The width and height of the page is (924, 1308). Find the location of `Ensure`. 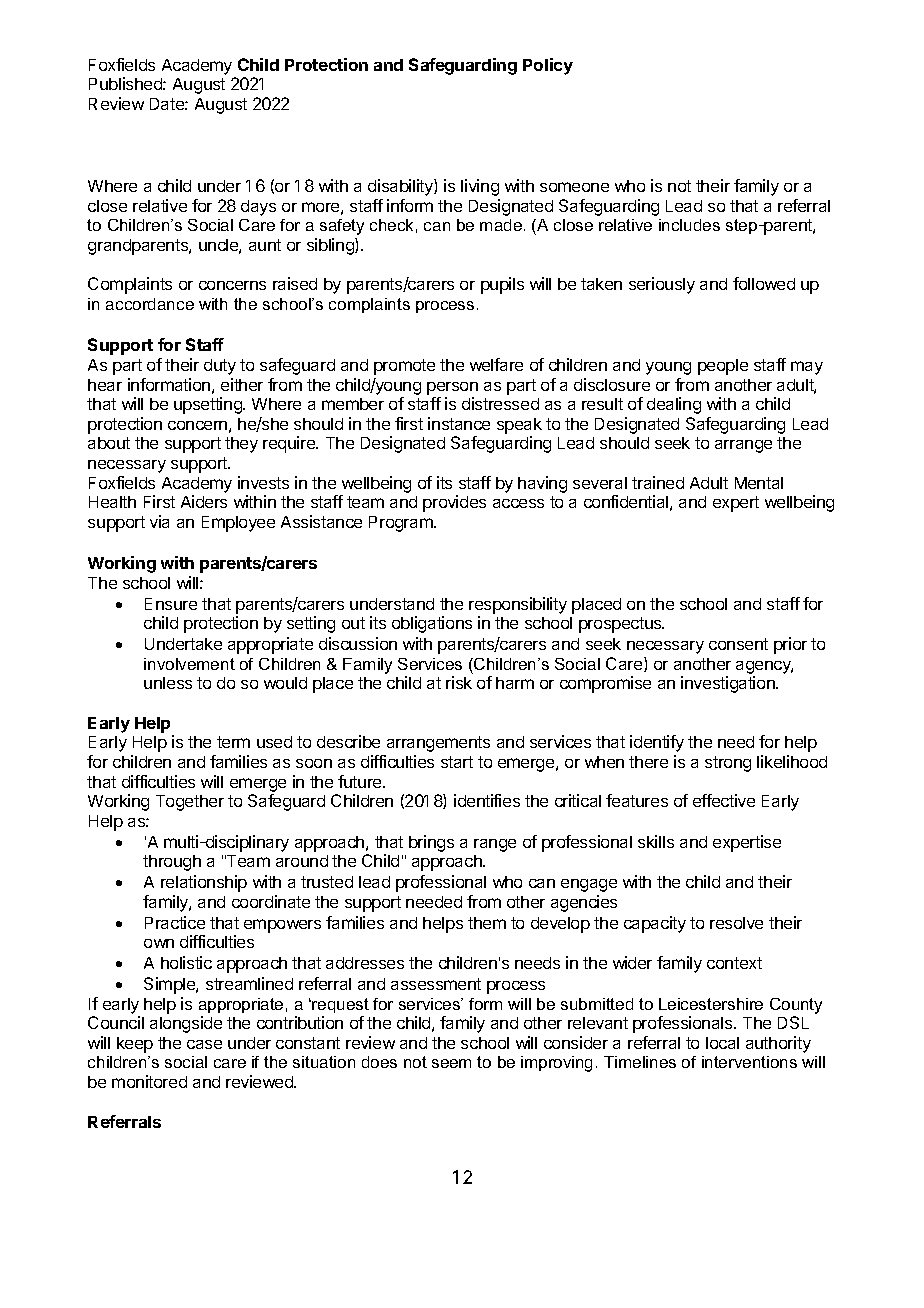

Ensure is located at coordinates (171, 604).
